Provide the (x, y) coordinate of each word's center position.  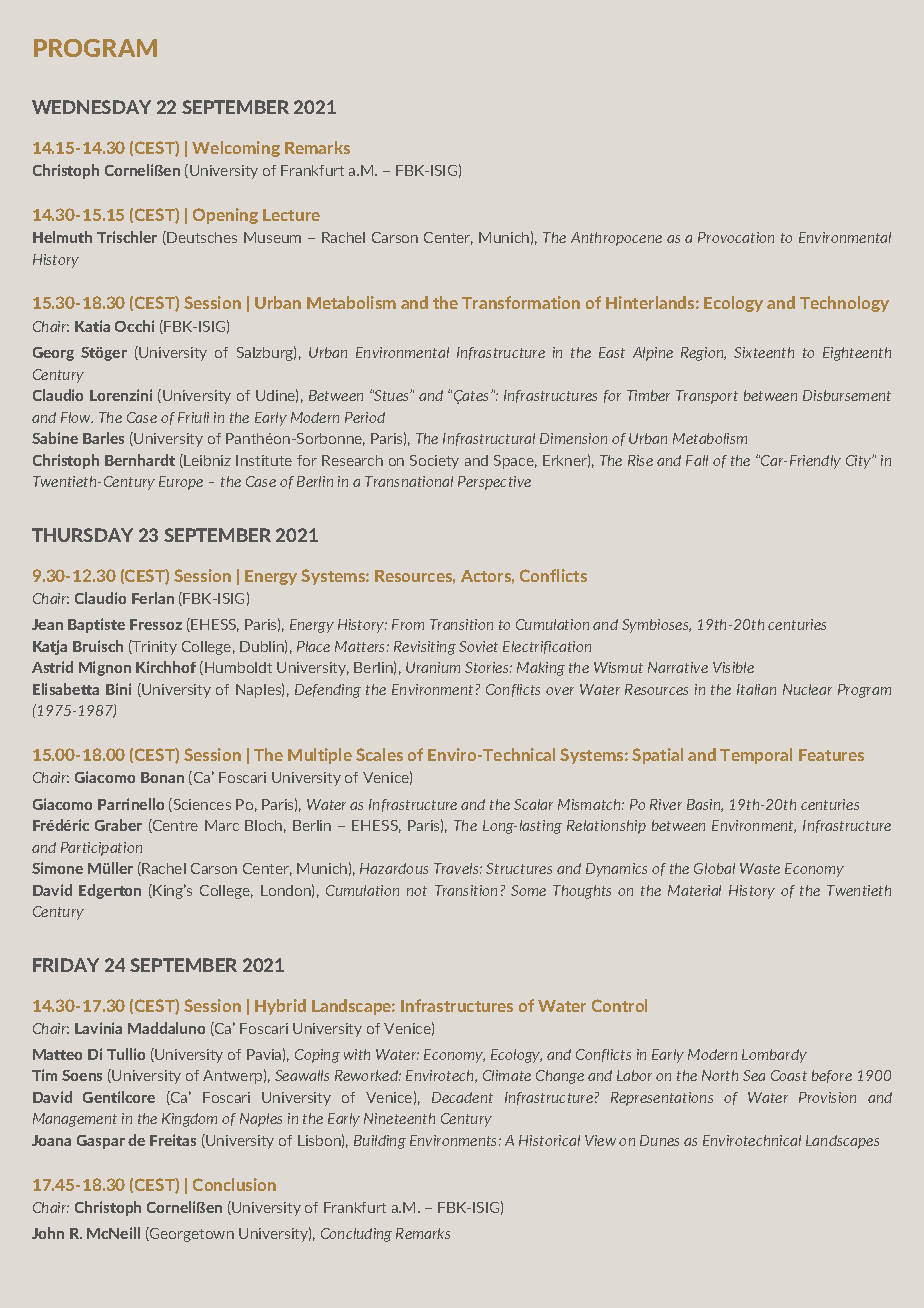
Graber (118, 825)
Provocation (736, 237)
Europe (181, 483)
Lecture (291, 215)
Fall (697, 460)
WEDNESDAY (91, 107)
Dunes (659, 1140)
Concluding (356, 1235)
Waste (760, 868)
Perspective (494, 483)
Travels (458, 868)
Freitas (173, 1140)
